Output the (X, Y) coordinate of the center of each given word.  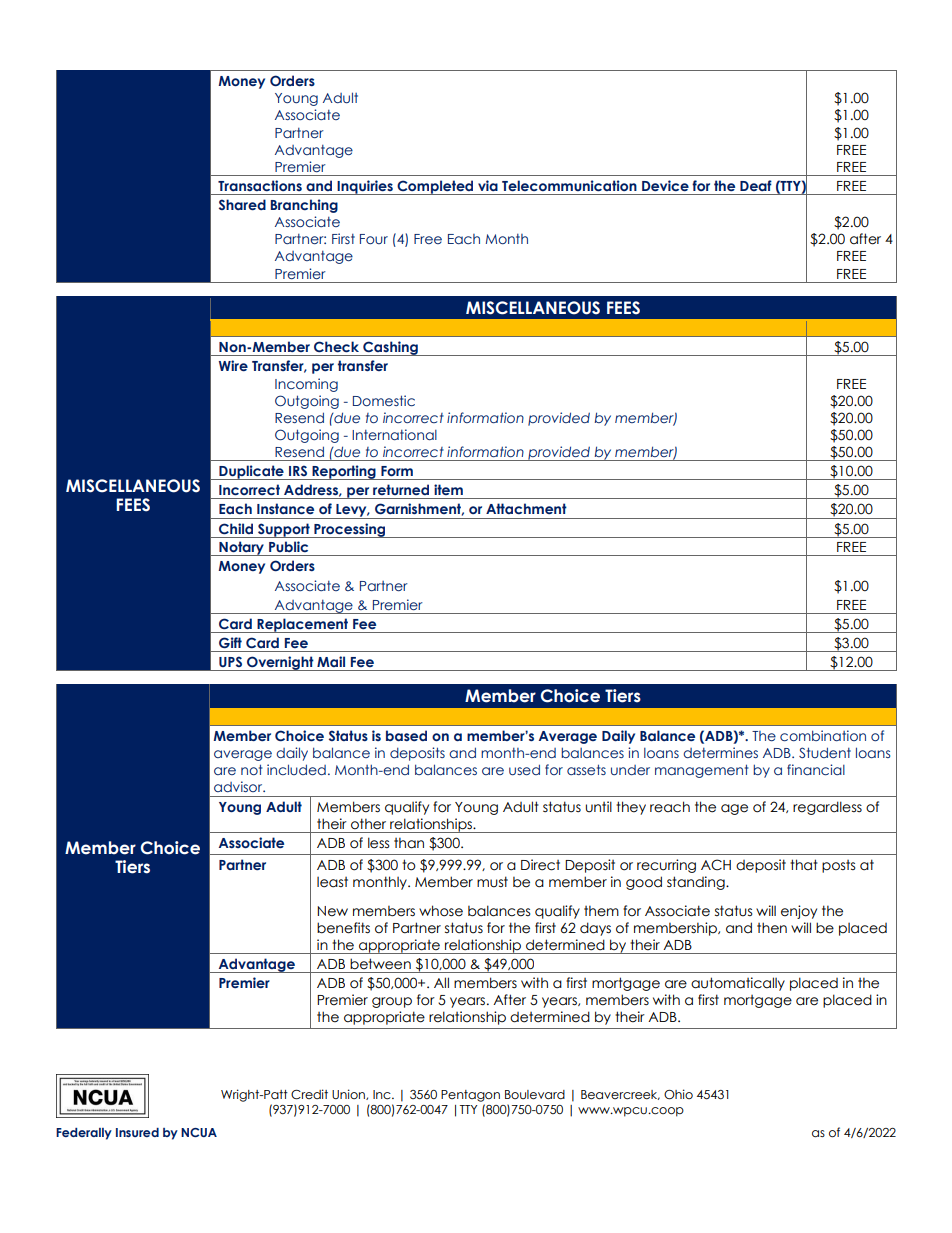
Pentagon (470, 1096)
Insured (137, 1132)
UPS (230, 661)
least (332, 882)
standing (697, 883)
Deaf (756, 185)
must (492, 882)
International (394, 434)
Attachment (526, 508)
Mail (331, 661)
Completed (435, 187)
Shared (242, 204)
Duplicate (251, 472)
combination (823, 735)
